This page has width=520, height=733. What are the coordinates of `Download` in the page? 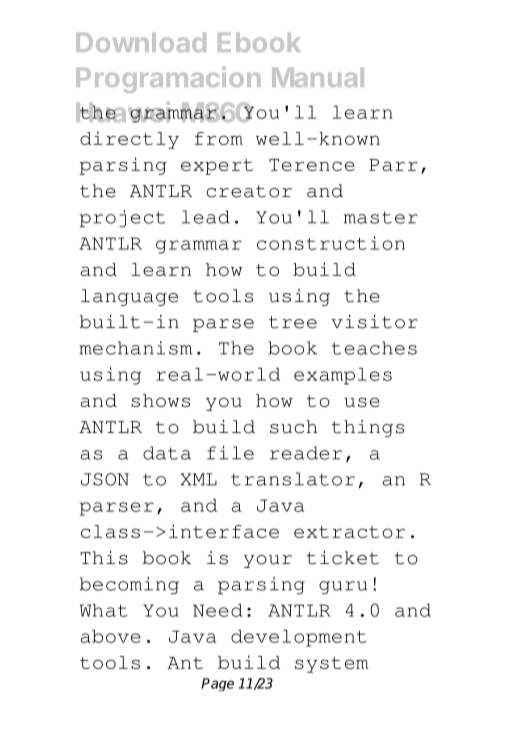 It's located at (141, 42).
